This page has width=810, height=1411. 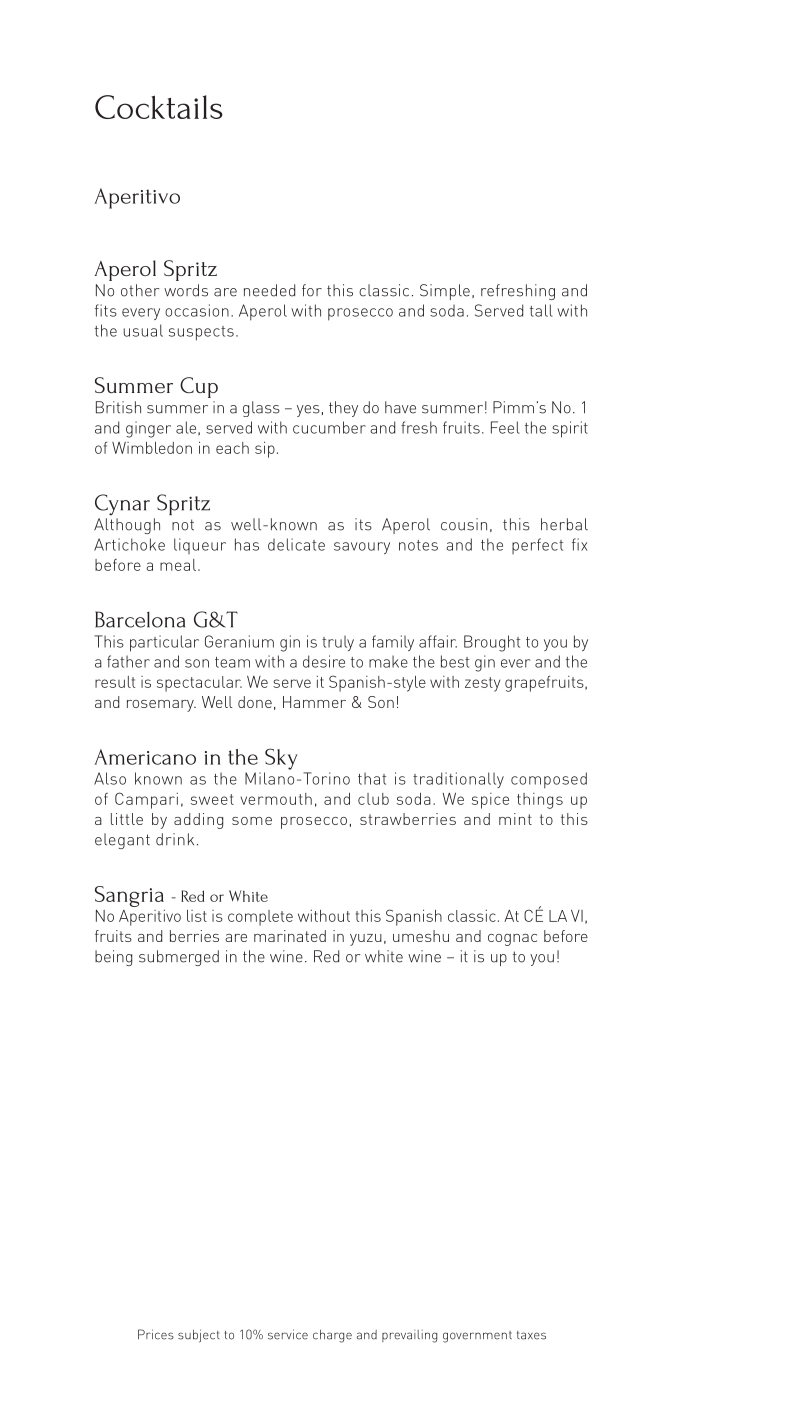 I want to click on cognac, so click(x=512, y=940).
